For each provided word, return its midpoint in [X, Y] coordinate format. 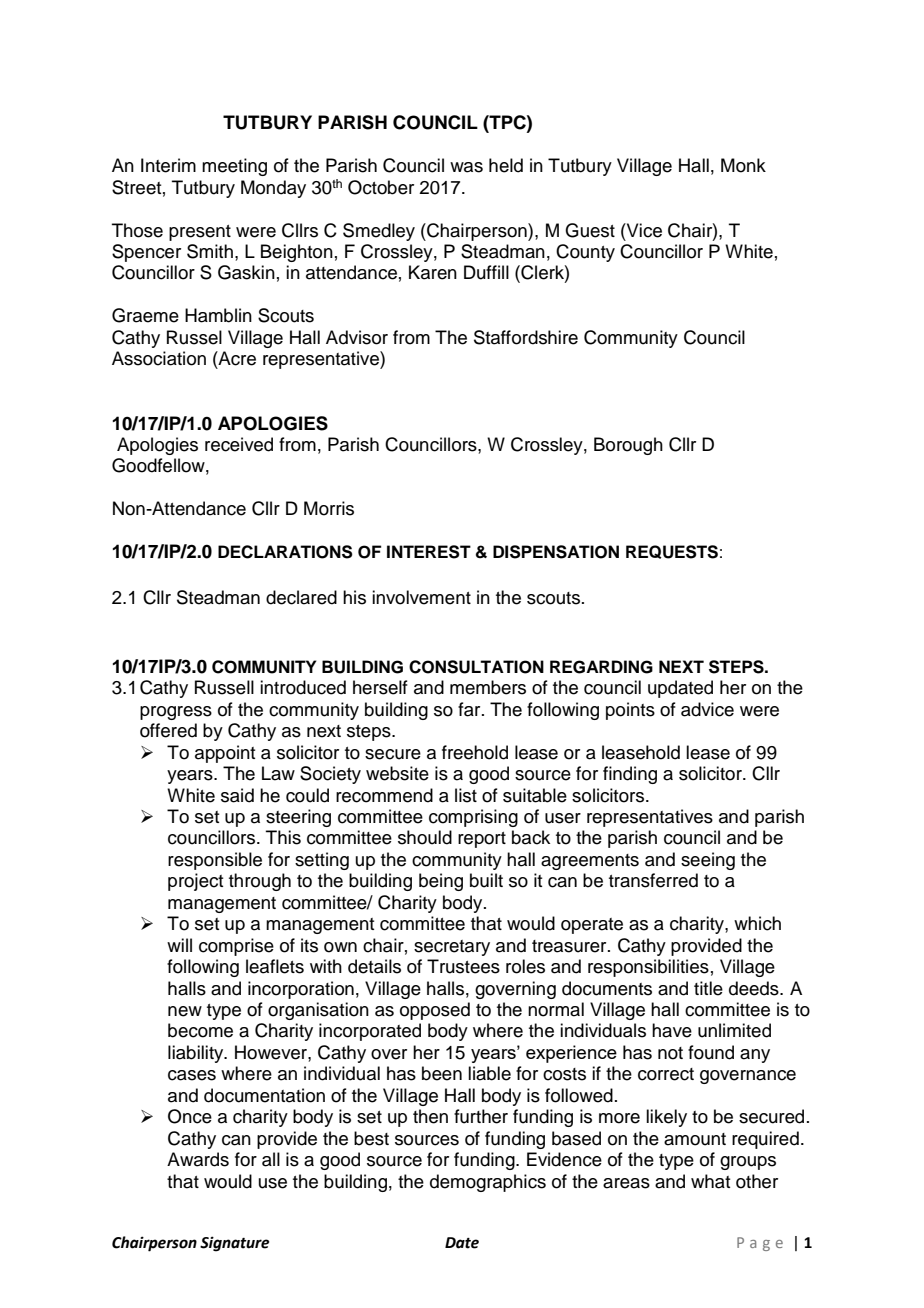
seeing [708, 861]
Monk [743, 165]
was [466, 167]
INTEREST [429, 552]
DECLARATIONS [285, 552]
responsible [215, 861]
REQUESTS [672, 552]
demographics [488, 1183]
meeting [234, 167]
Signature [234, 1244]
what [710, 1181]
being [441, 882]
